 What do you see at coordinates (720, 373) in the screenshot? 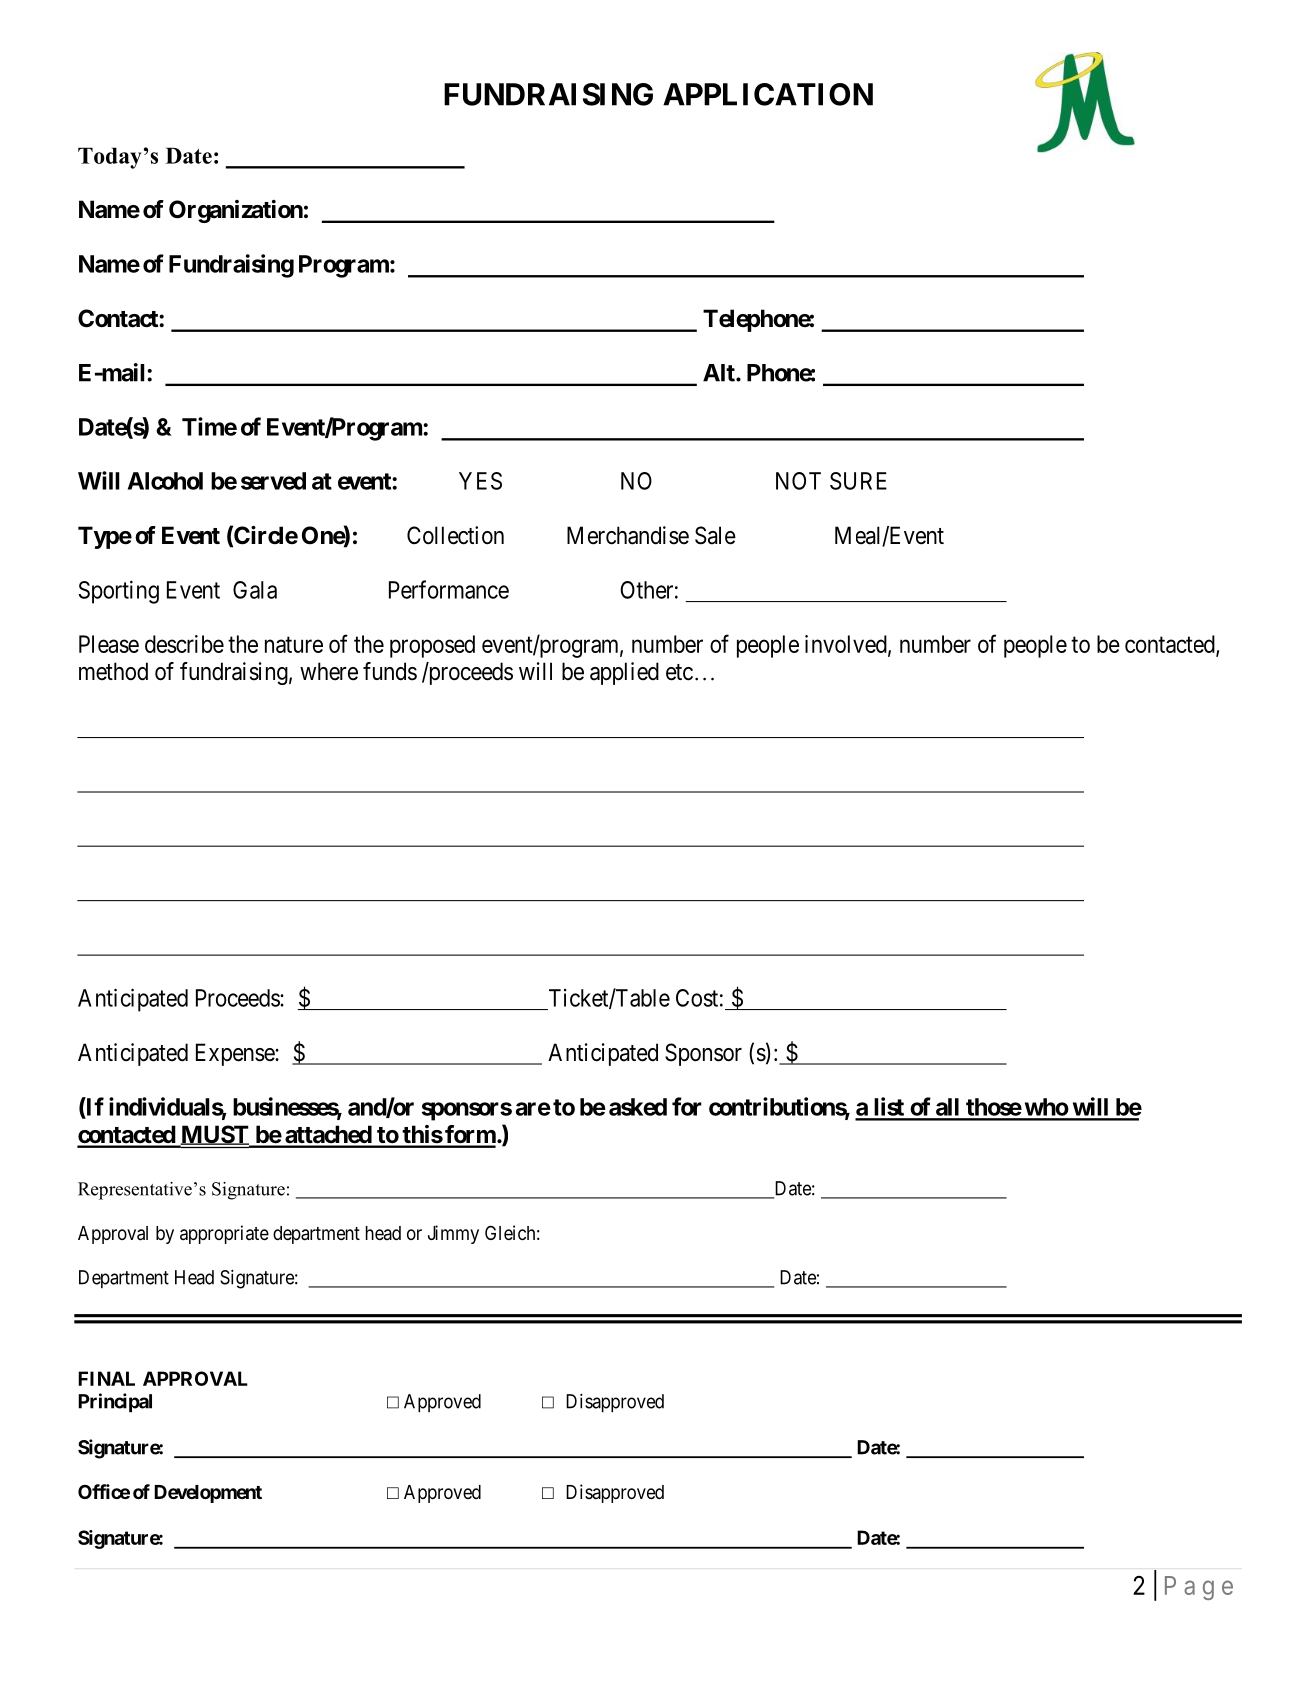
I see `Alt` at bounding box center [720, 373].
